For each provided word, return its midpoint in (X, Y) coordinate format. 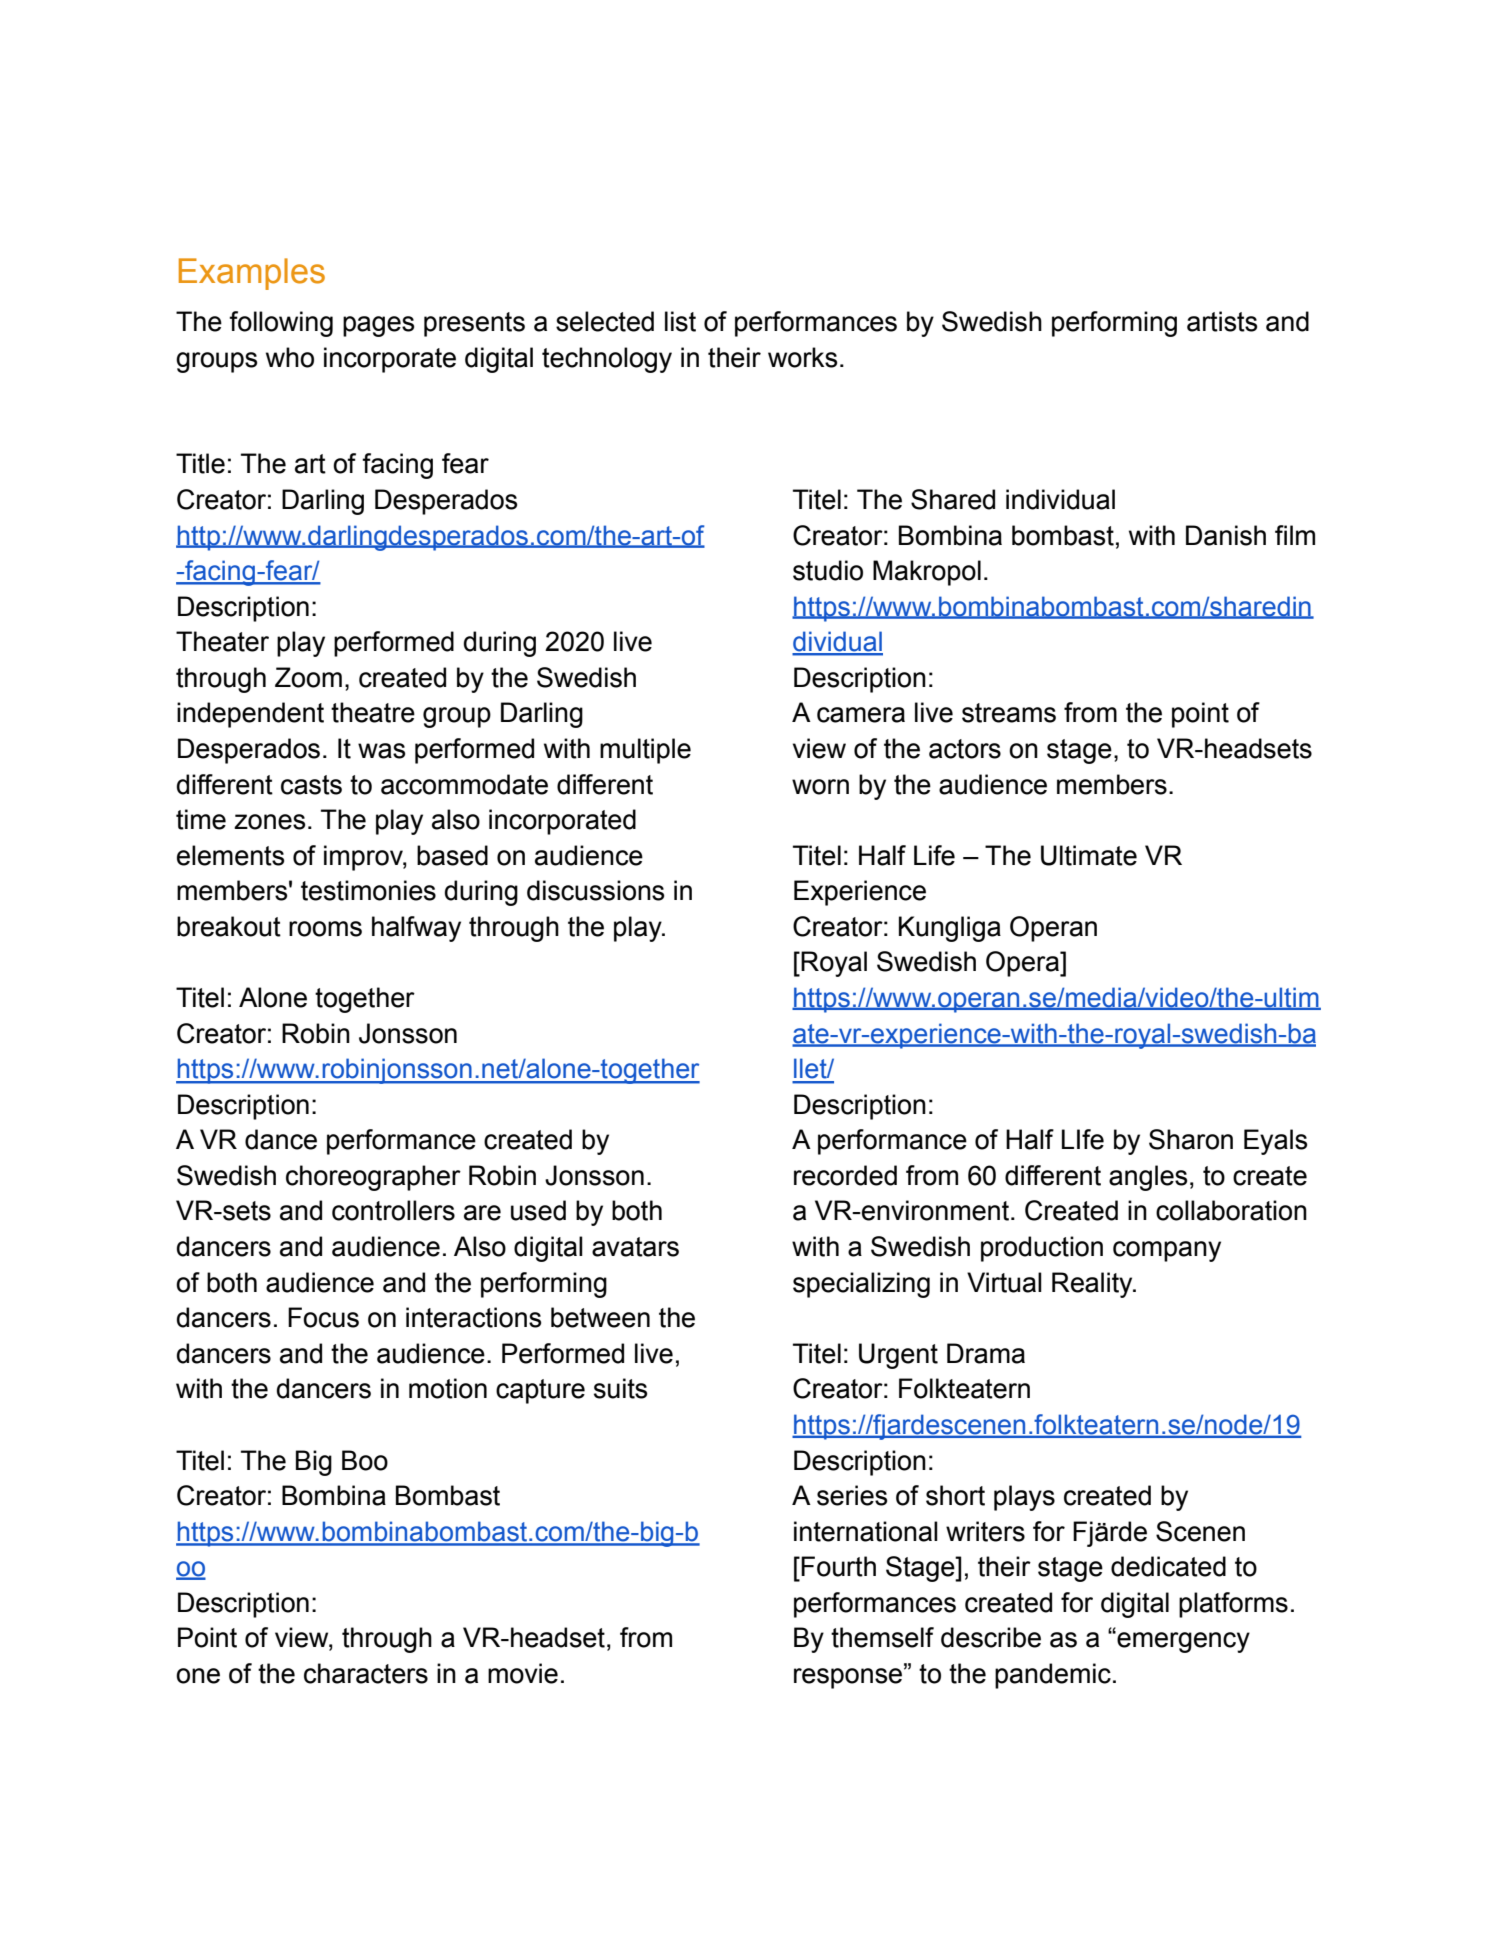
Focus (323, 1317)
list (680, 321)
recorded (845, 1175)
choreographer (373, 1178)
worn (820, 787)
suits (620, 1388)
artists (1222, 321)
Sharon (1191, 1139)
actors (965, 749)
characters (366, 1673)
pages (378, 326)
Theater (222, 641)
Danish (1226, 535)
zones (269, 822)
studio (828, 570)
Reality (1093, 1285)
